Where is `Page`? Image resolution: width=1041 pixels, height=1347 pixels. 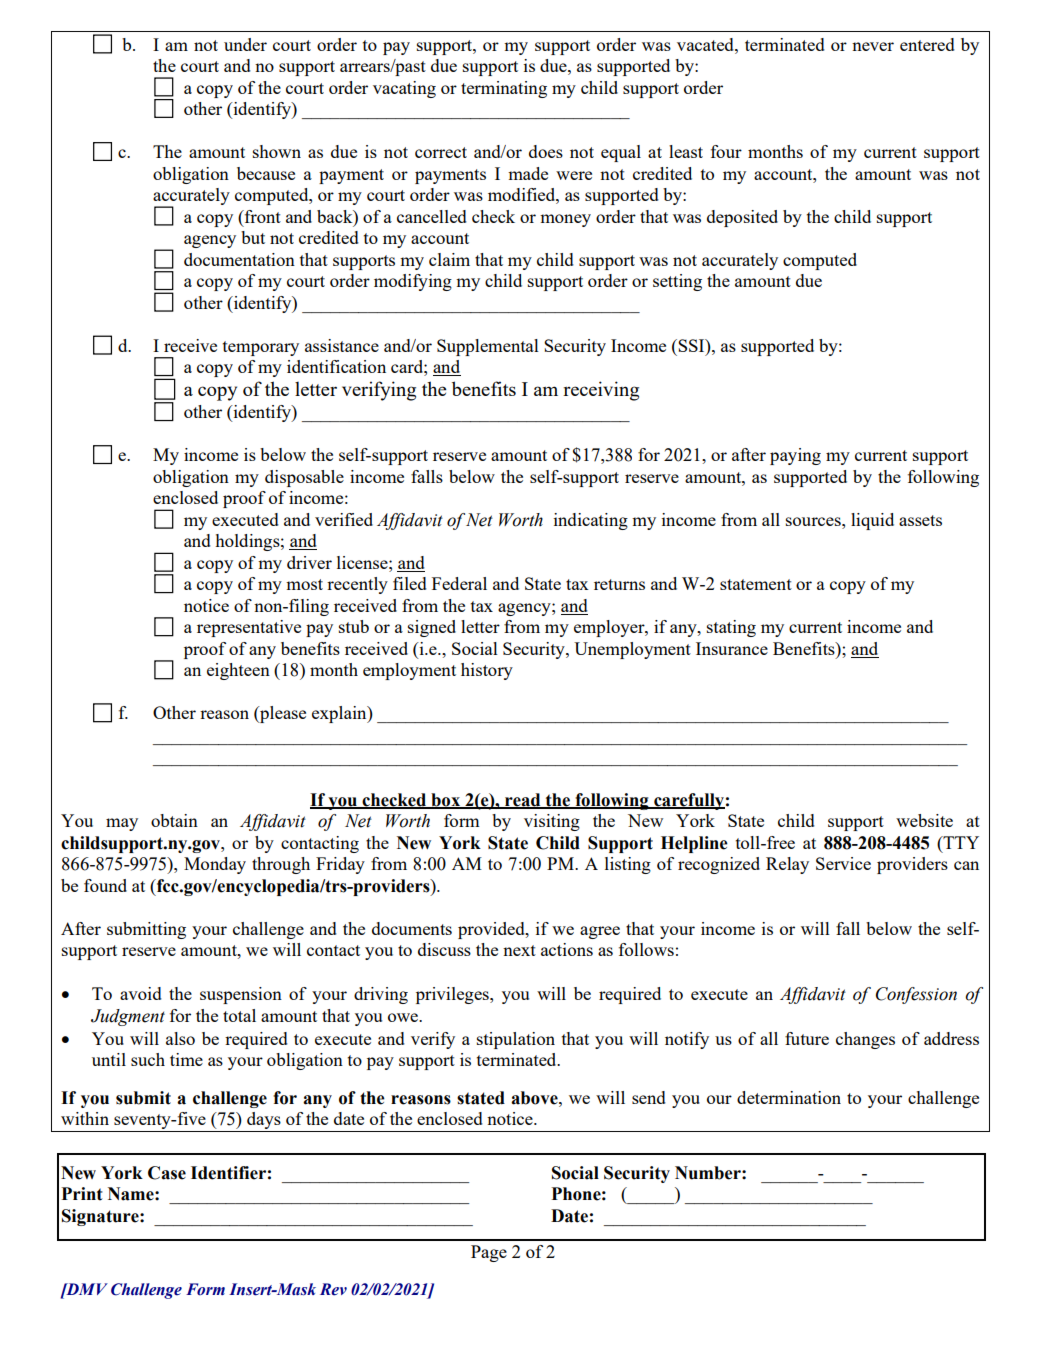
Page is located at coordinates (489, 1253).
